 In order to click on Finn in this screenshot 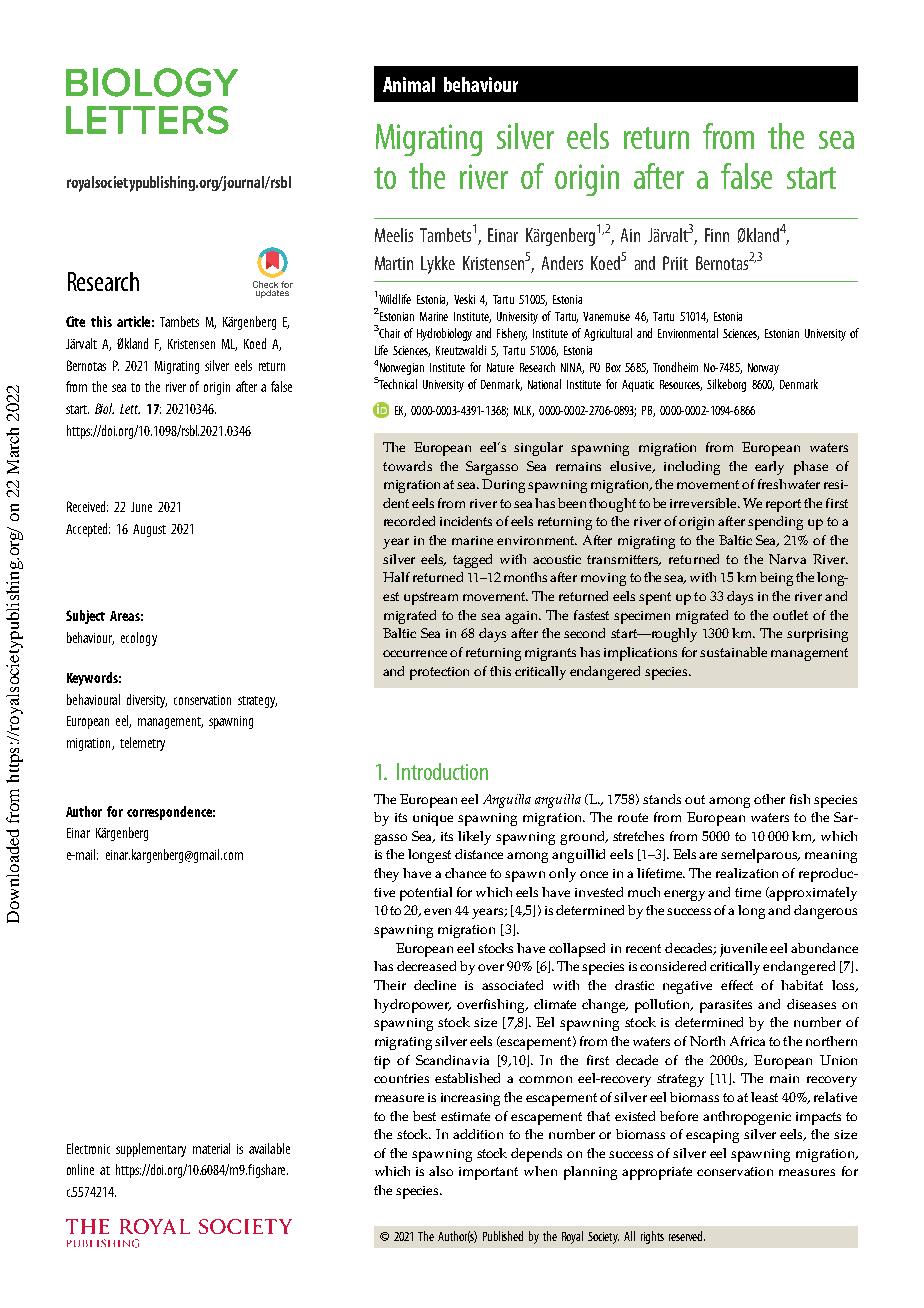, I will do `click(717, 235)`.
